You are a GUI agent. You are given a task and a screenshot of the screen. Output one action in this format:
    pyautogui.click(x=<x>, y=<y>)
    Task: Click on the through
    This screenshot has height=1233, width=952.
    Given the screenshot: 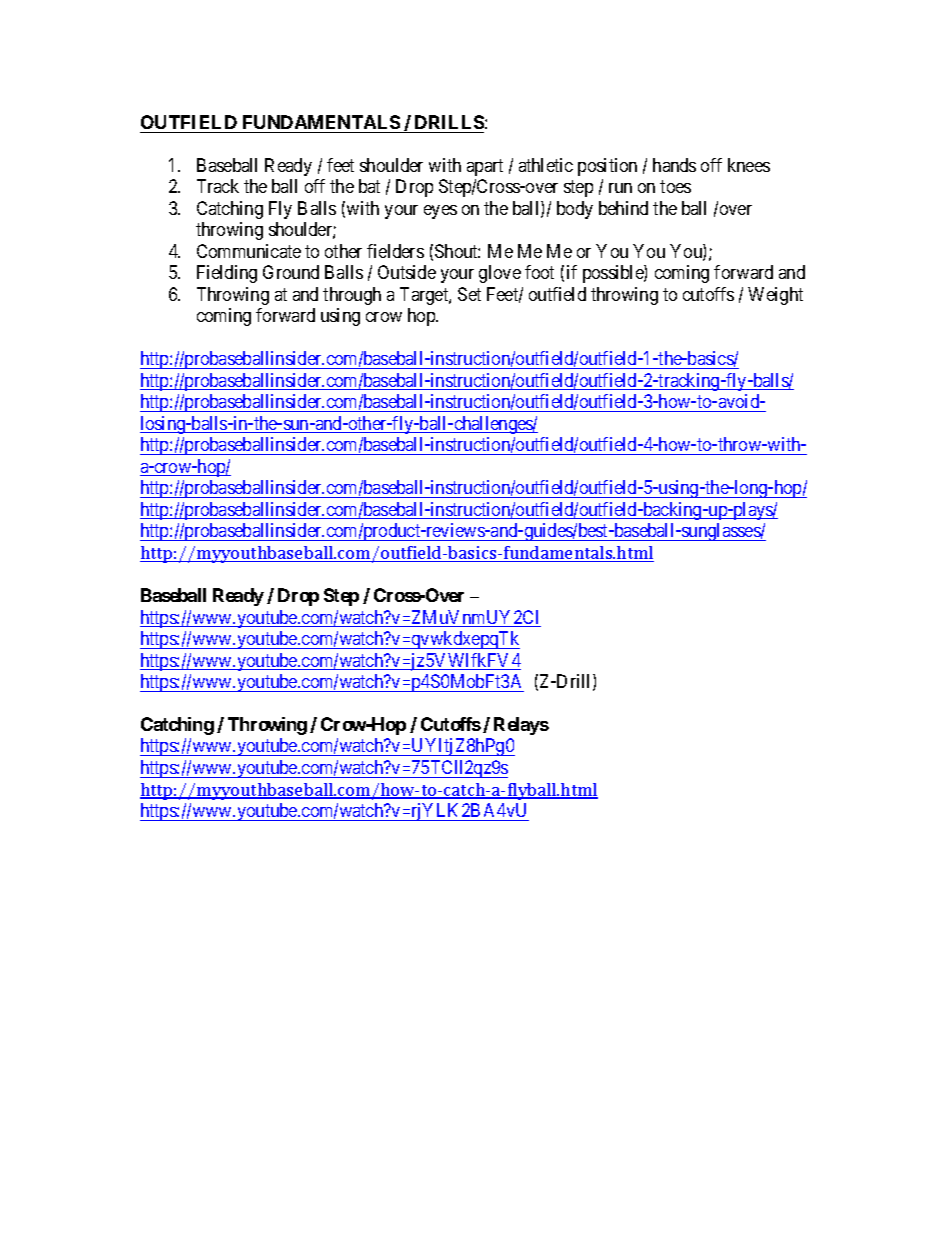 What is the action you would take?
    pyautogui.click(x=352, y=296)
